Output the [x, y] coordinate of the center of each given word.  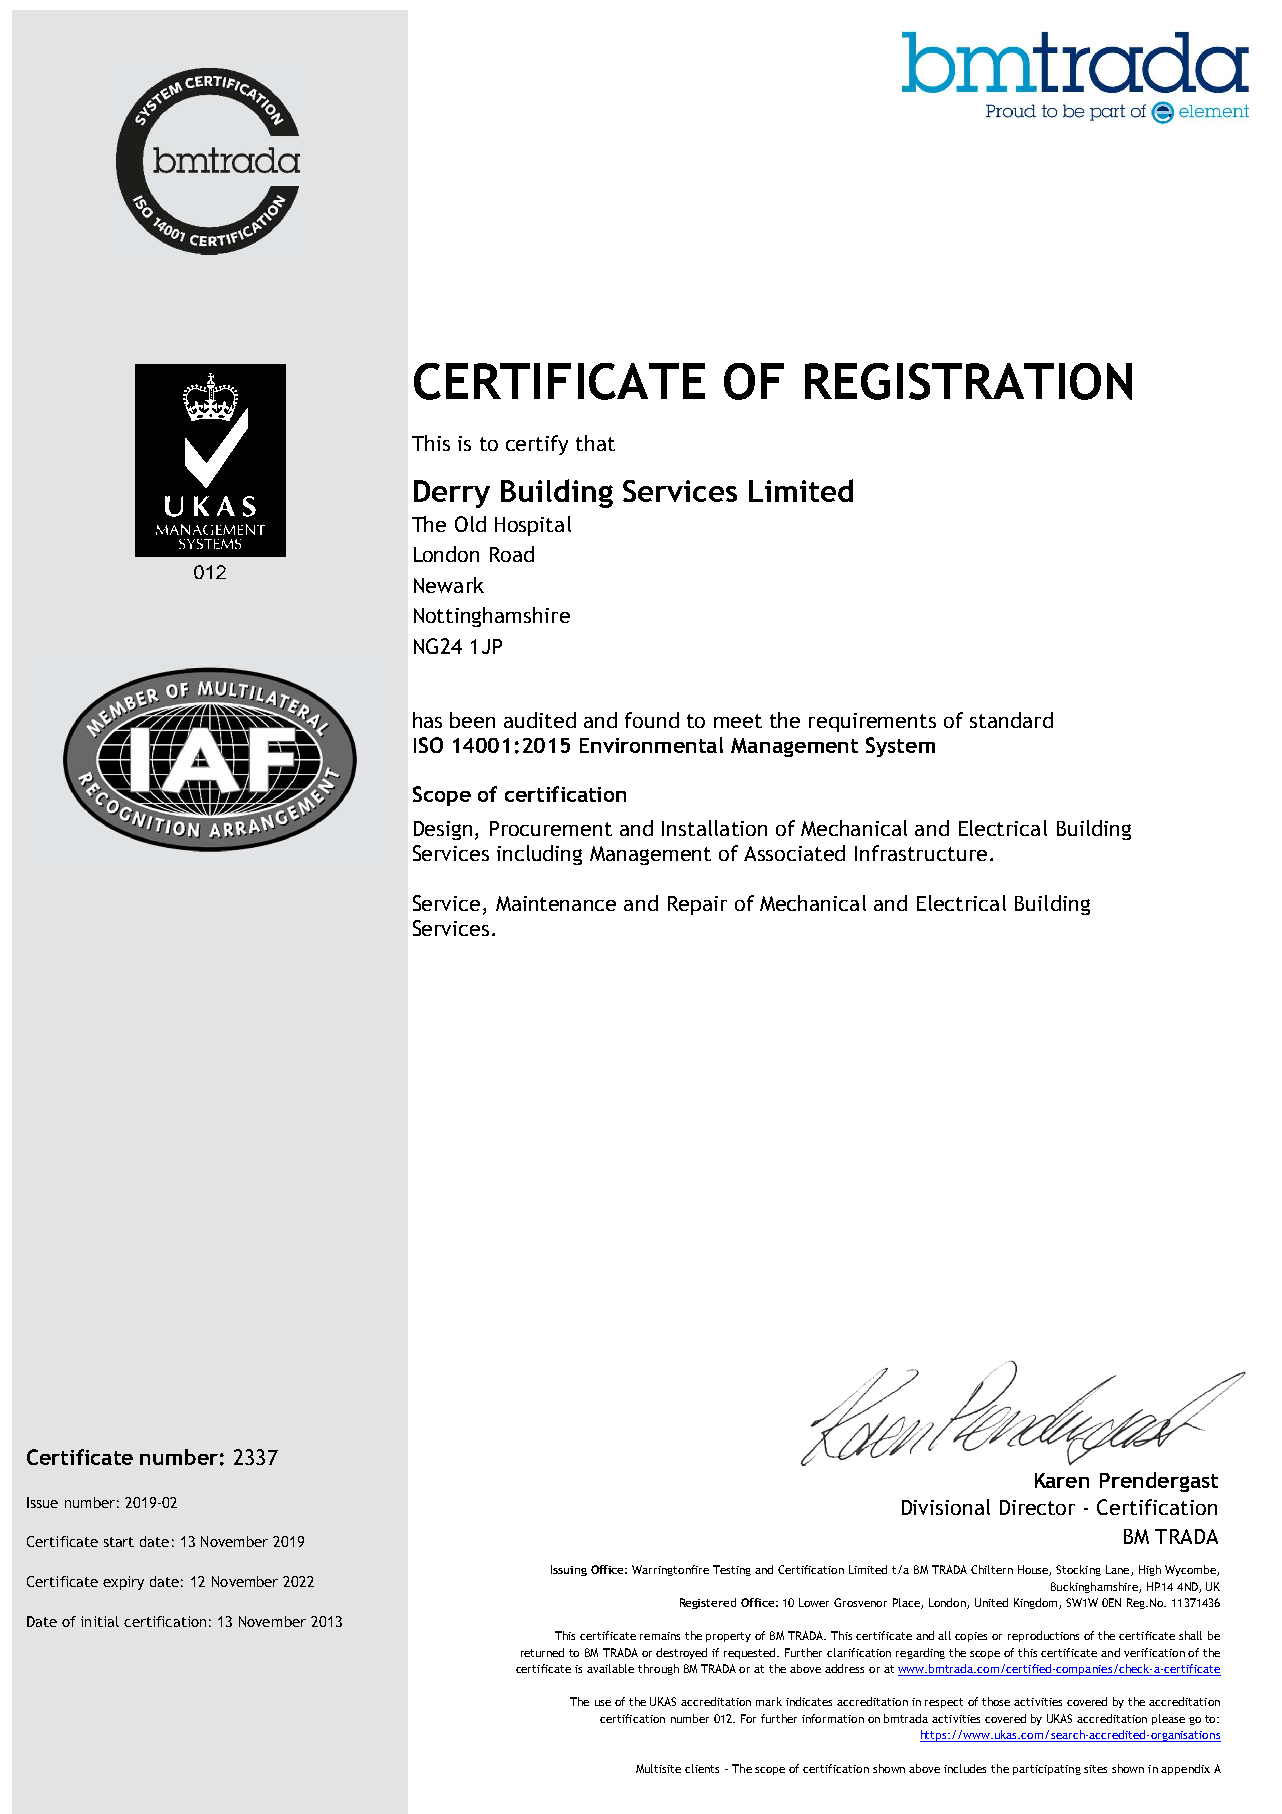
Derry [452, 494]
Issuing [569, 1570]
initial [100, 1621]
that [595, 443]
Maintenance [556, 903]
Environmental [651, 745]
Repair [697, 905]
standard [1011, 720]
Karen [1062, 1480]
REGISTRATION [968, 381]
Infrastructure [921, 853]
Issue [42, 1502]
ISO [428, 745]
